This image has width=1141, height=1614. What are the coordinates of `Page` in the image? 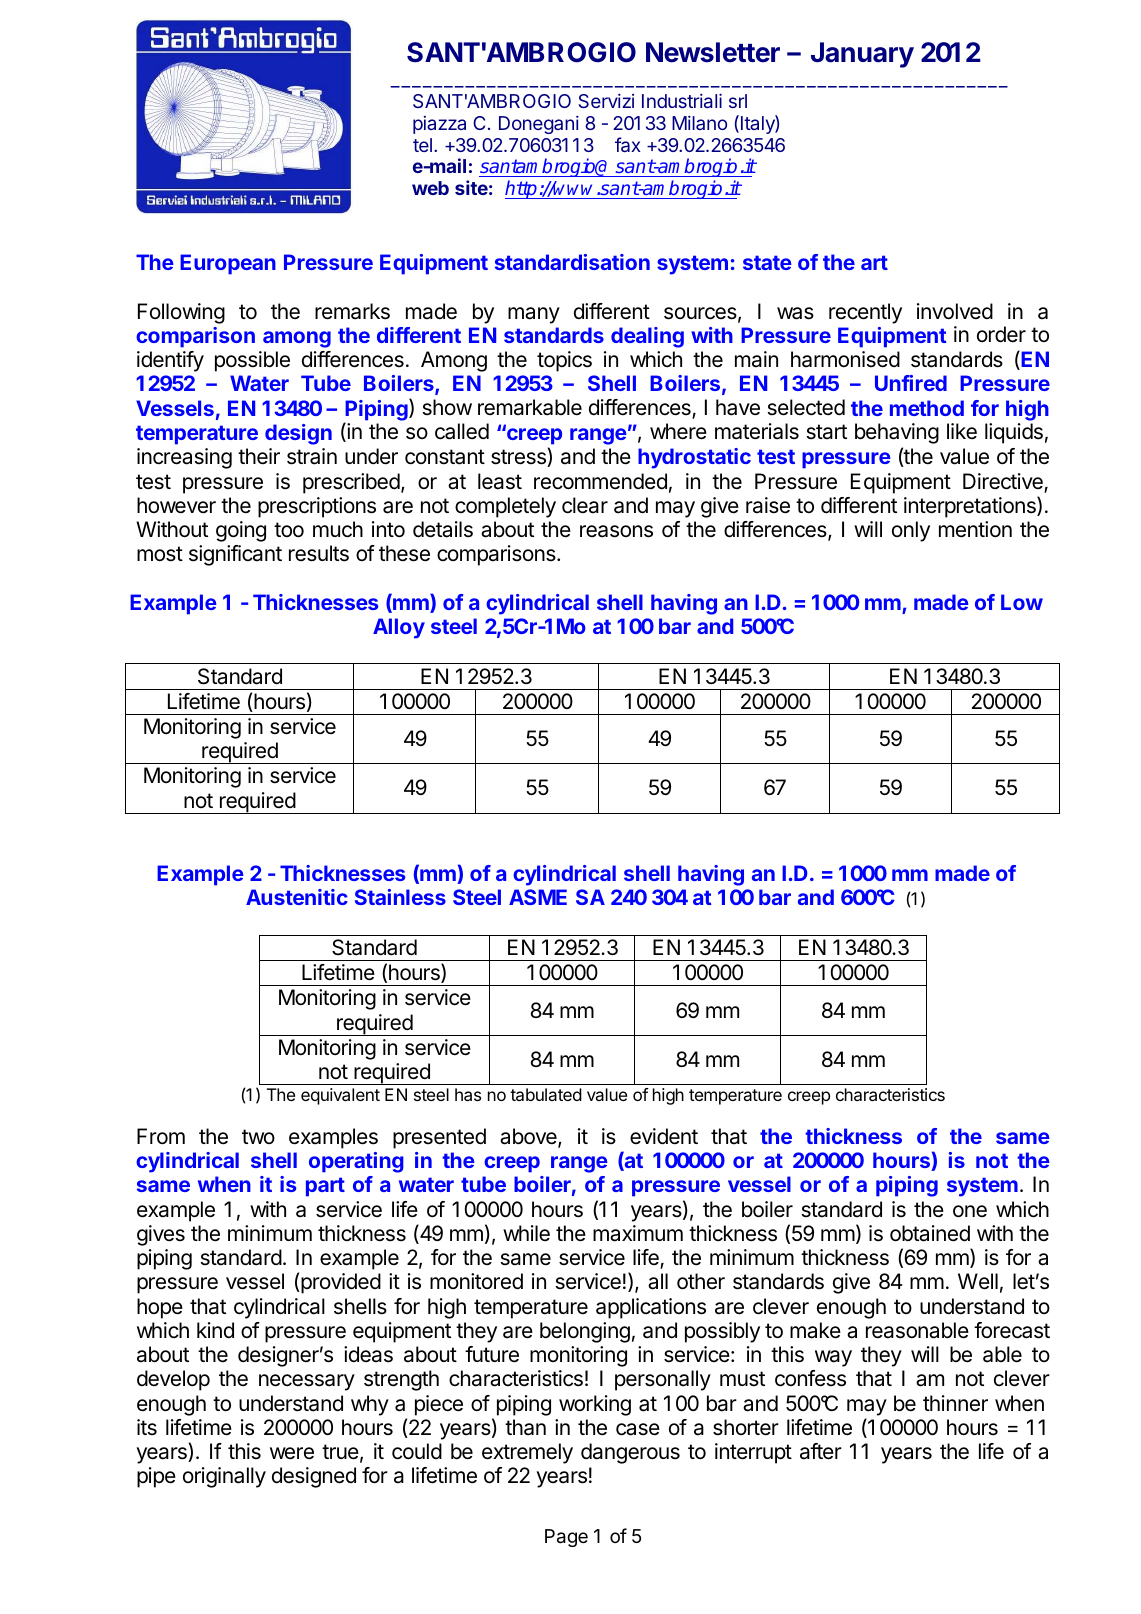 It's located at (566, 1538).
